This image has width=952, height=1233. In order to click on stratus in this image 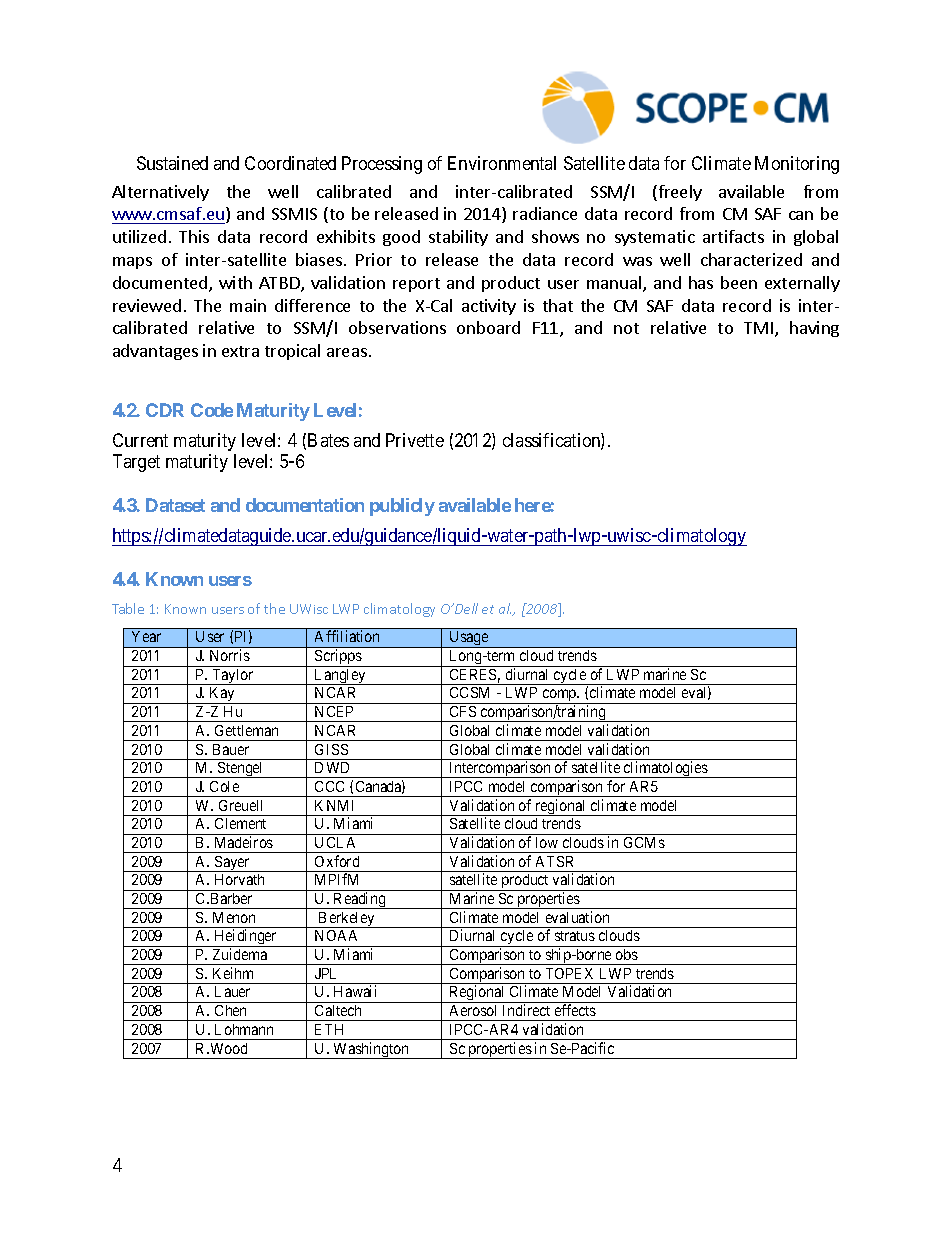, I will do `click(575, 936)`.
